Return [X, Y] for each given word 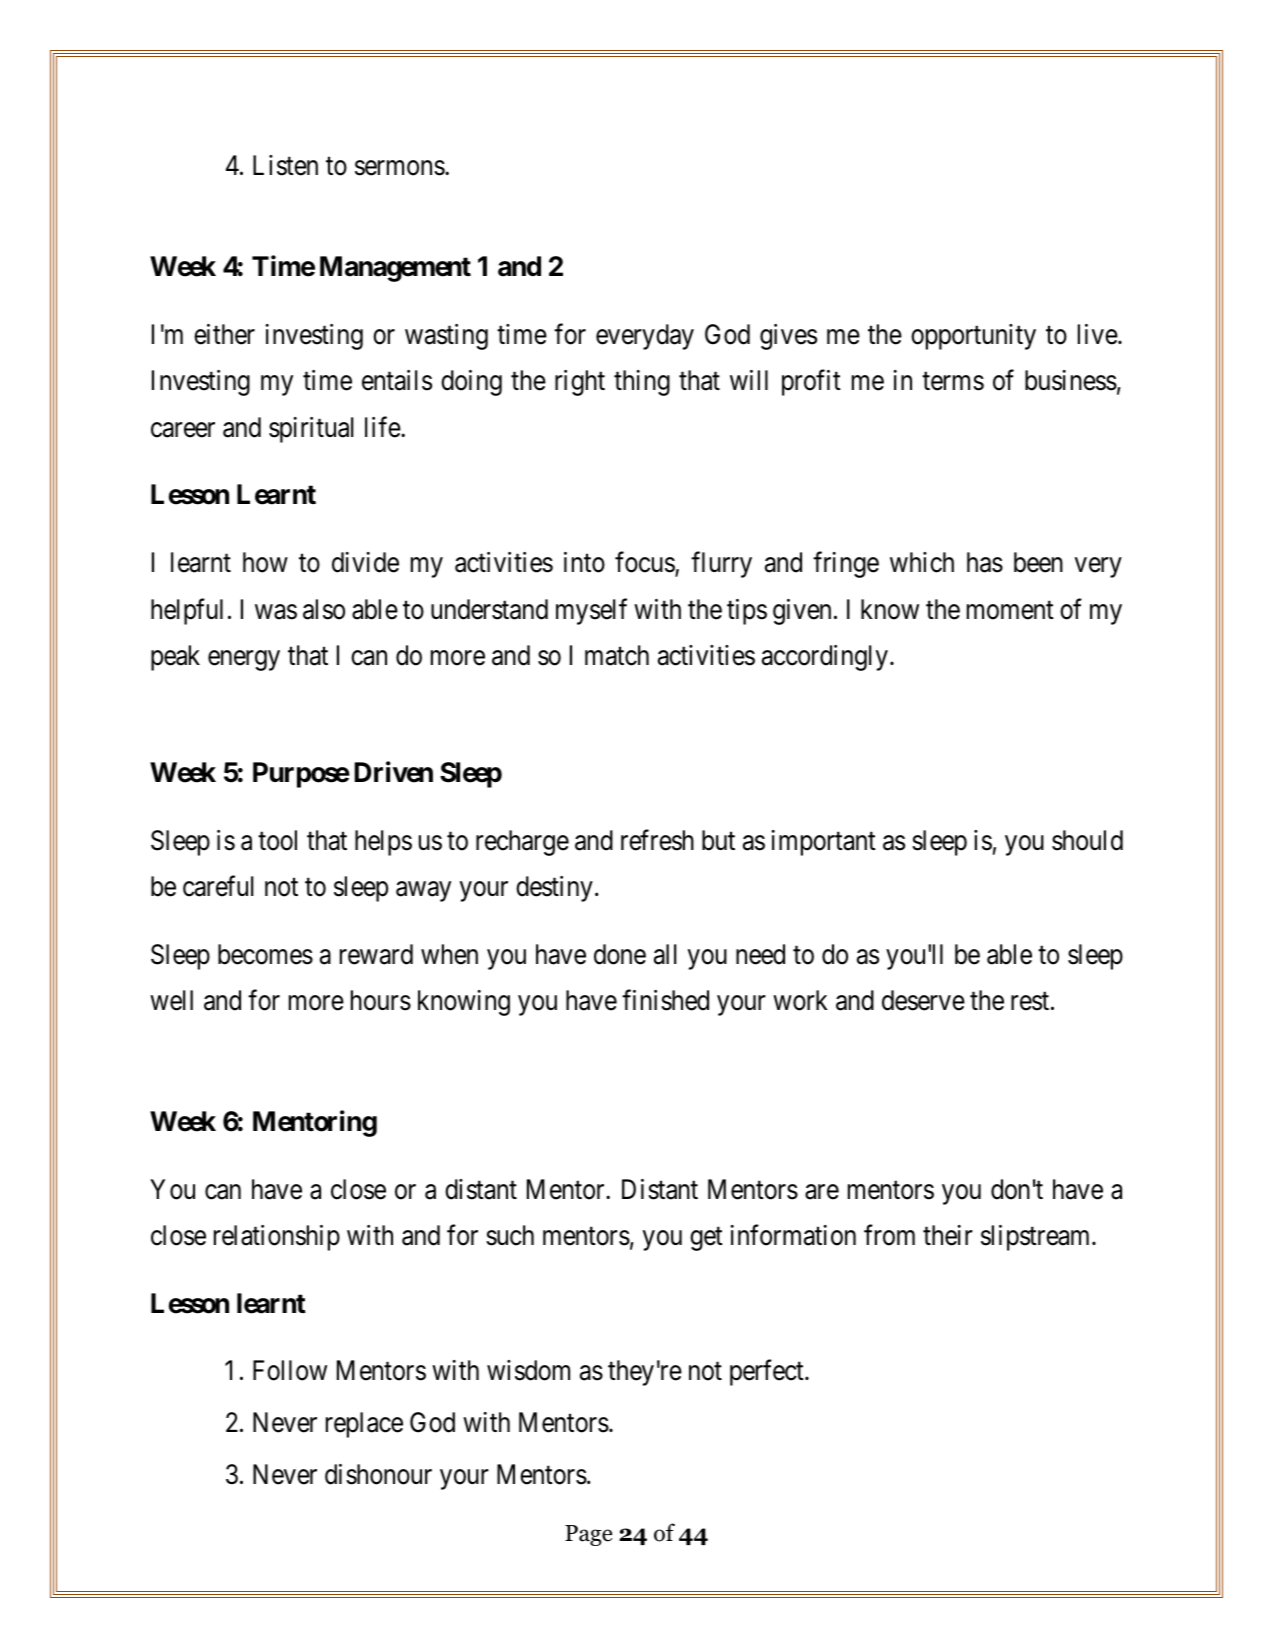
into [584, 562]
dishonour [378, 1474]
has [985, 562]
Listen [285, 165]
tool [277, 840]
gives [788, 337]
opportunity [973, 337]
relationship [277, 1238]
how [265, 562]
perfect [768, 1373]
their [948, 1235]
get [706, 1239]
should [1087, 840]
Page [588, 1535]
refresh [657, 840]
